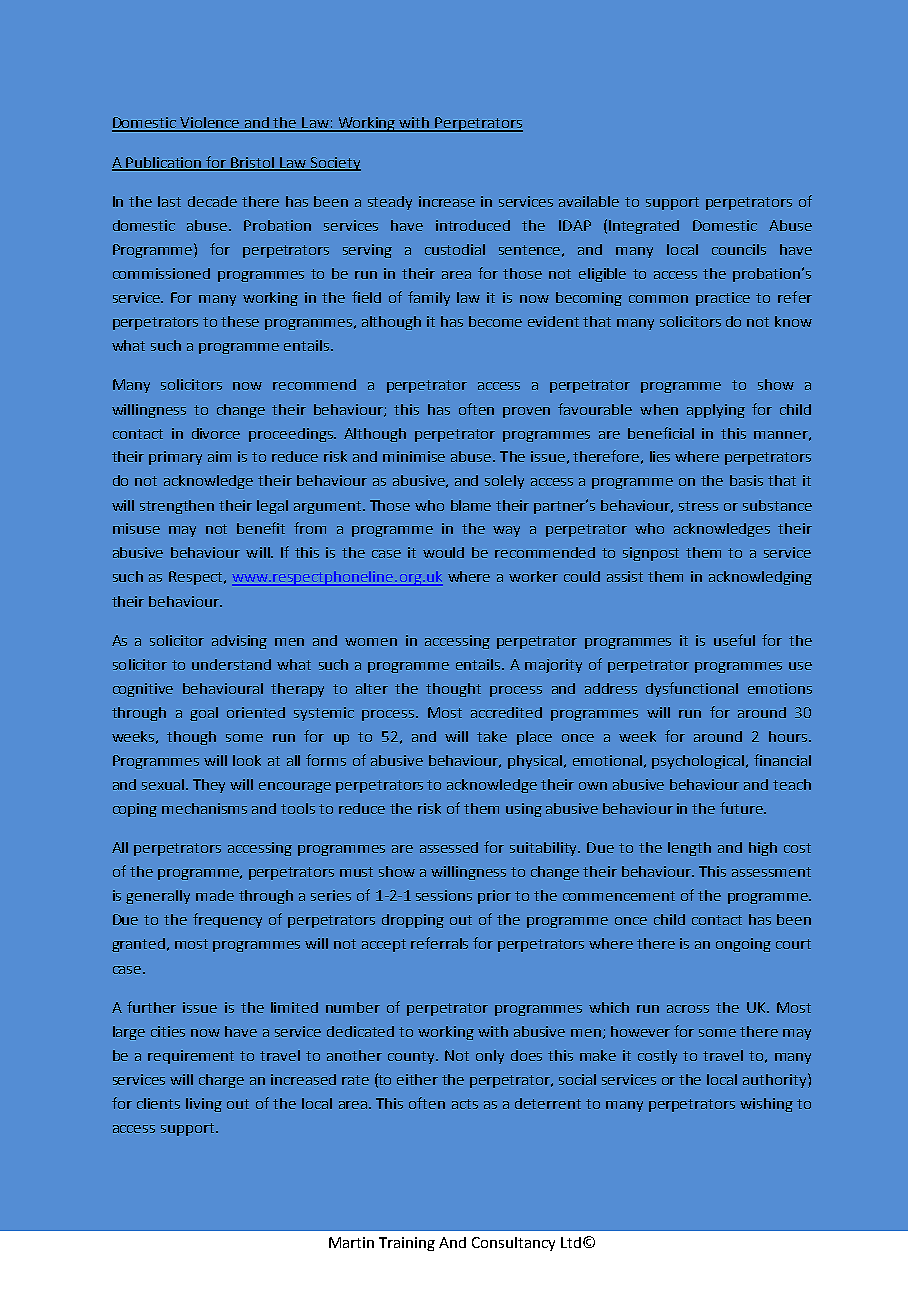  Describe the element at coordinates (215, 895) in the screenshot. I see `made` at that location.
